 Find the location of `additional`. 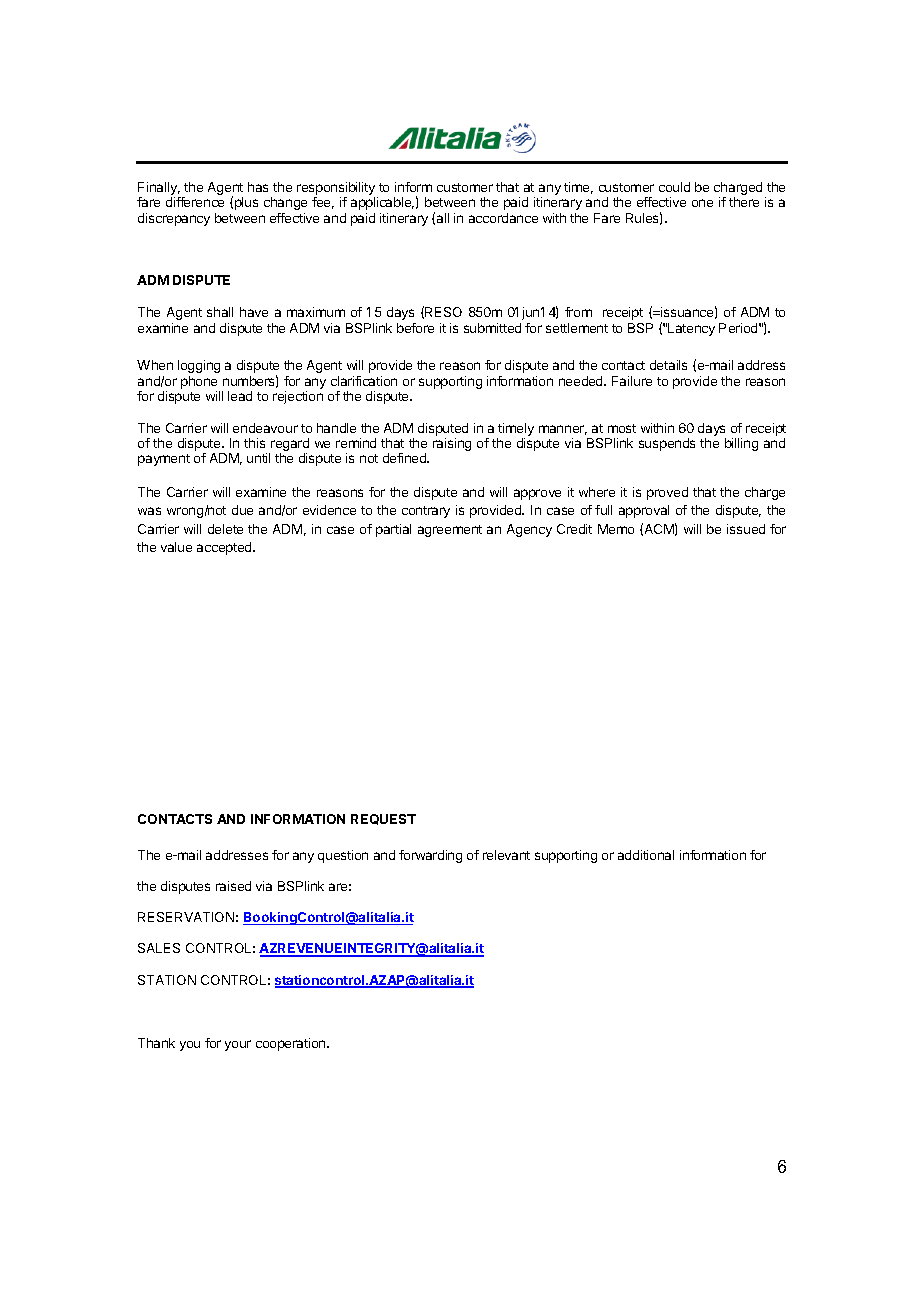

additional is located at coordinates (646, 855).
